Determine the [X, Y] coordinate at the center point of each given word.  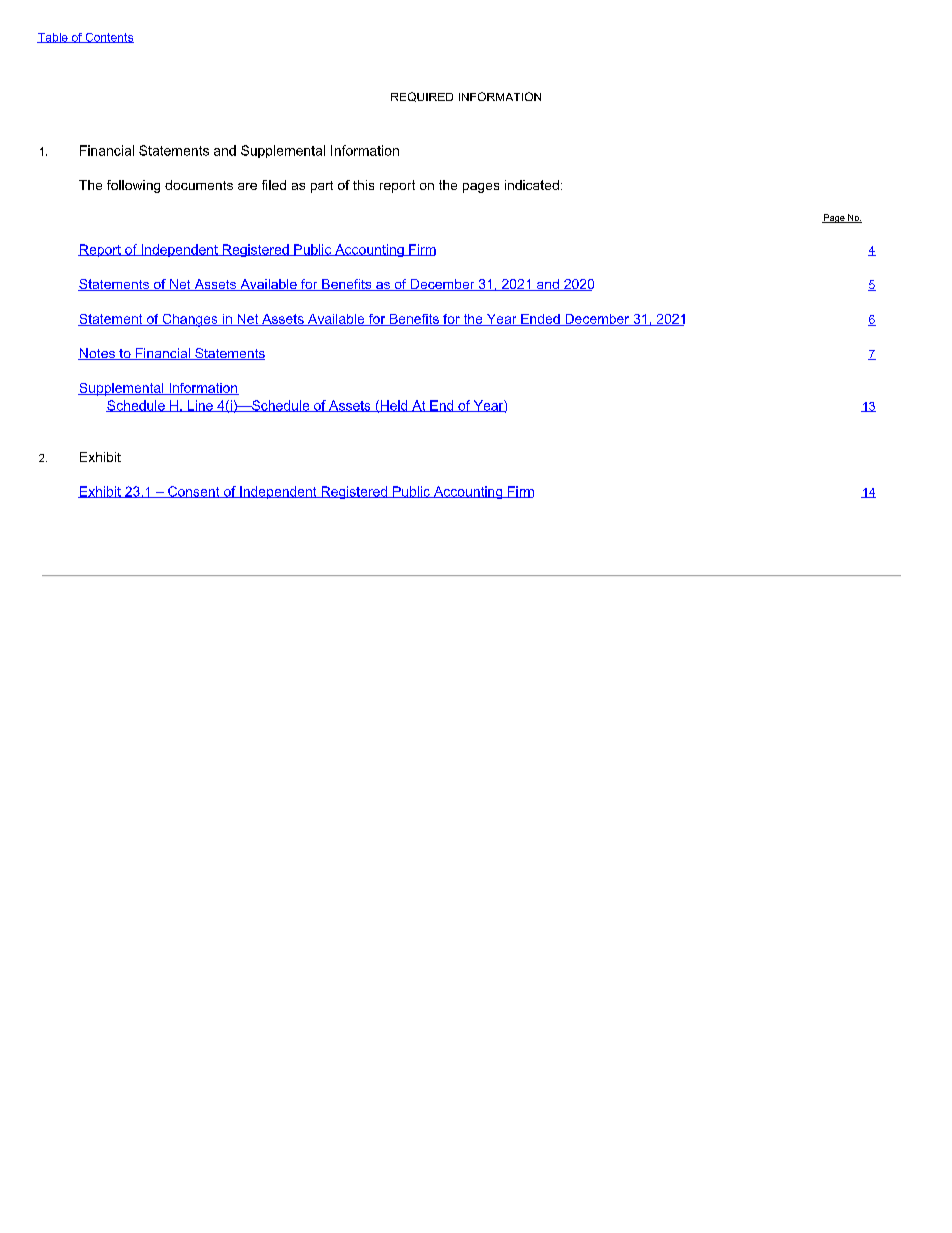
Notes [97, 354]
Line [200, 406]
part [322, 187]
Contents [108, 38]
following [133, 186]
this [363, 185]
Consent [194, 492]
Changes [190, 320]
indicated [532, 185]
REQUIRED [422, 97]
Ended [540, 320]
